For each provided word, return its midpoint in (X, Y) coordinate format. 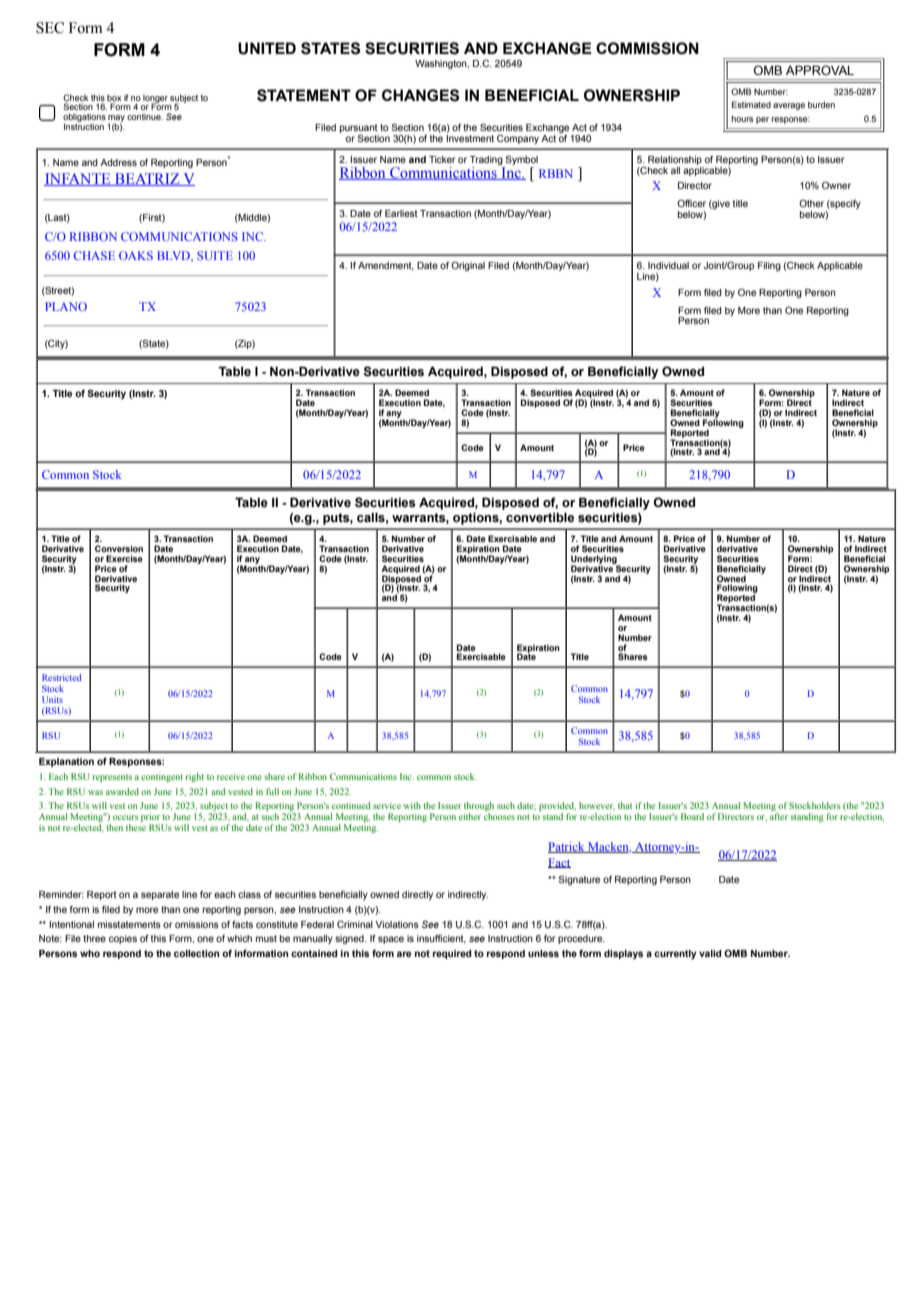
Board (692, 816)
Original (468, 266)
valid (710, 953)
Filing (769, 266)
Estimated (751, 104)
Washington (442, 64)
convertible (540, 517)
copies (123, 939)
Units (52, 699)
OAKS (136, 255)
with (412, 805)
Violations (397, 924)
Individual (668, 265)
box (114, 98)
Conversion (119, 548)
